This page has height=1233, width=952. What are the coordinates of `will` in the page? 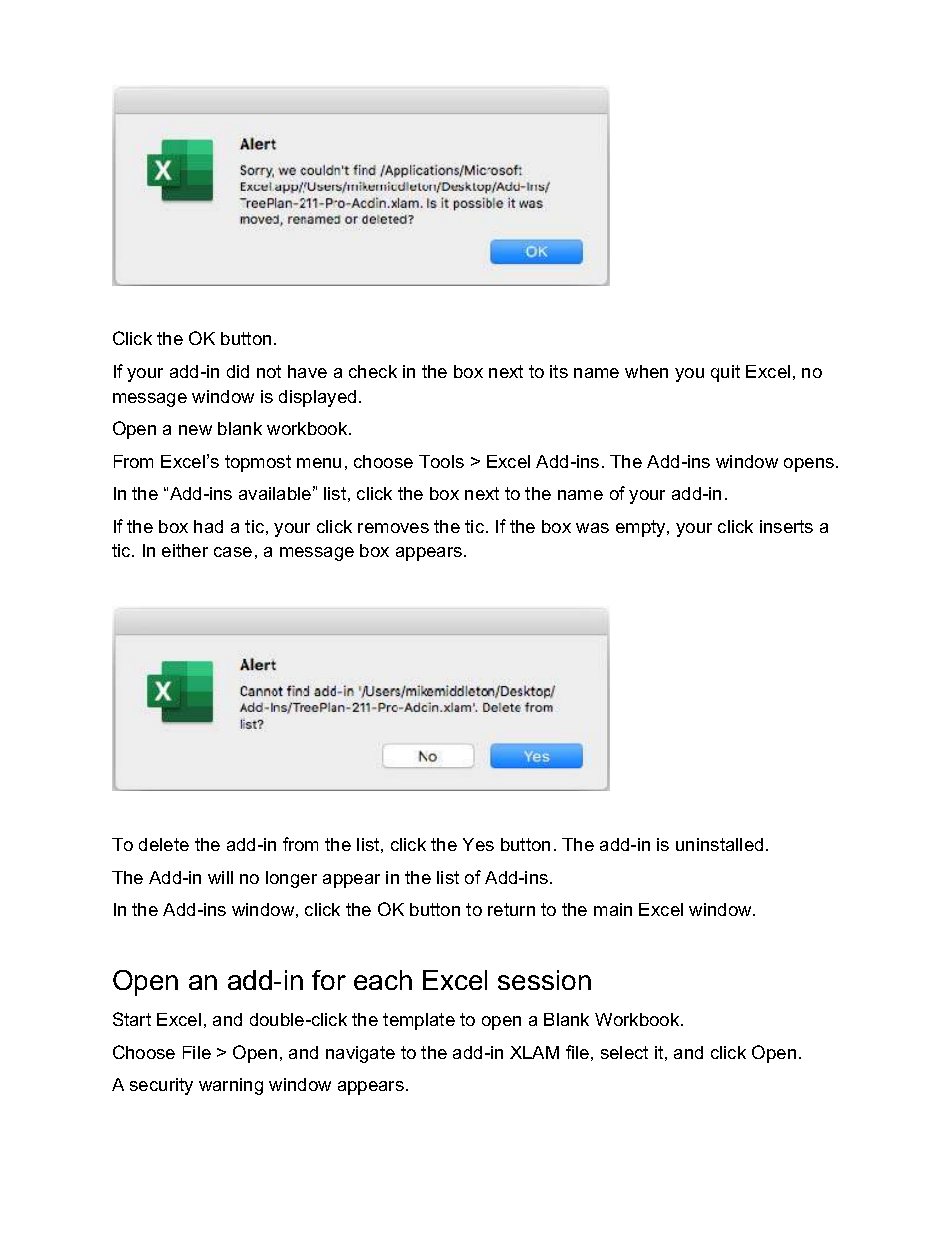 It's located at (220, 877).
